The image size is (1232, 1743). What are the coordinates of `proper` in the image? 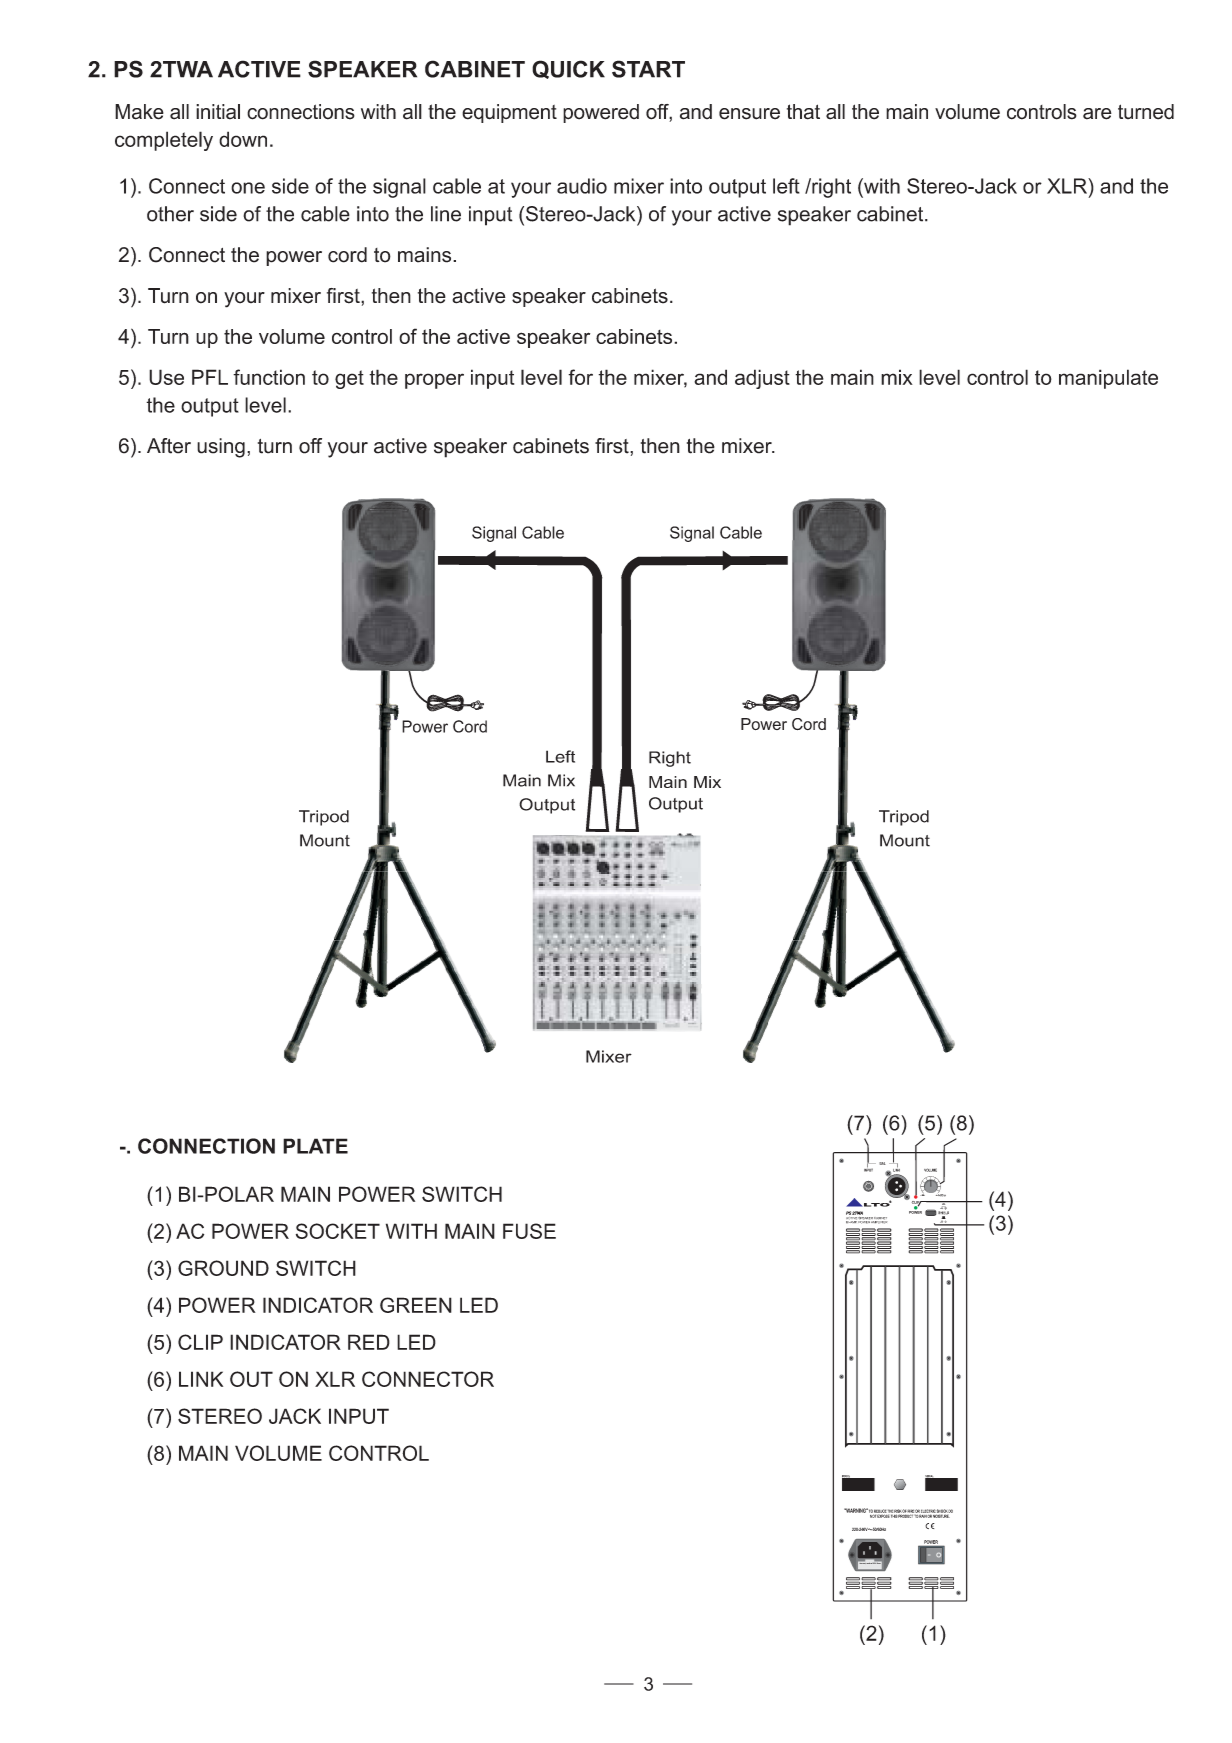 It's located at (434, 381).
